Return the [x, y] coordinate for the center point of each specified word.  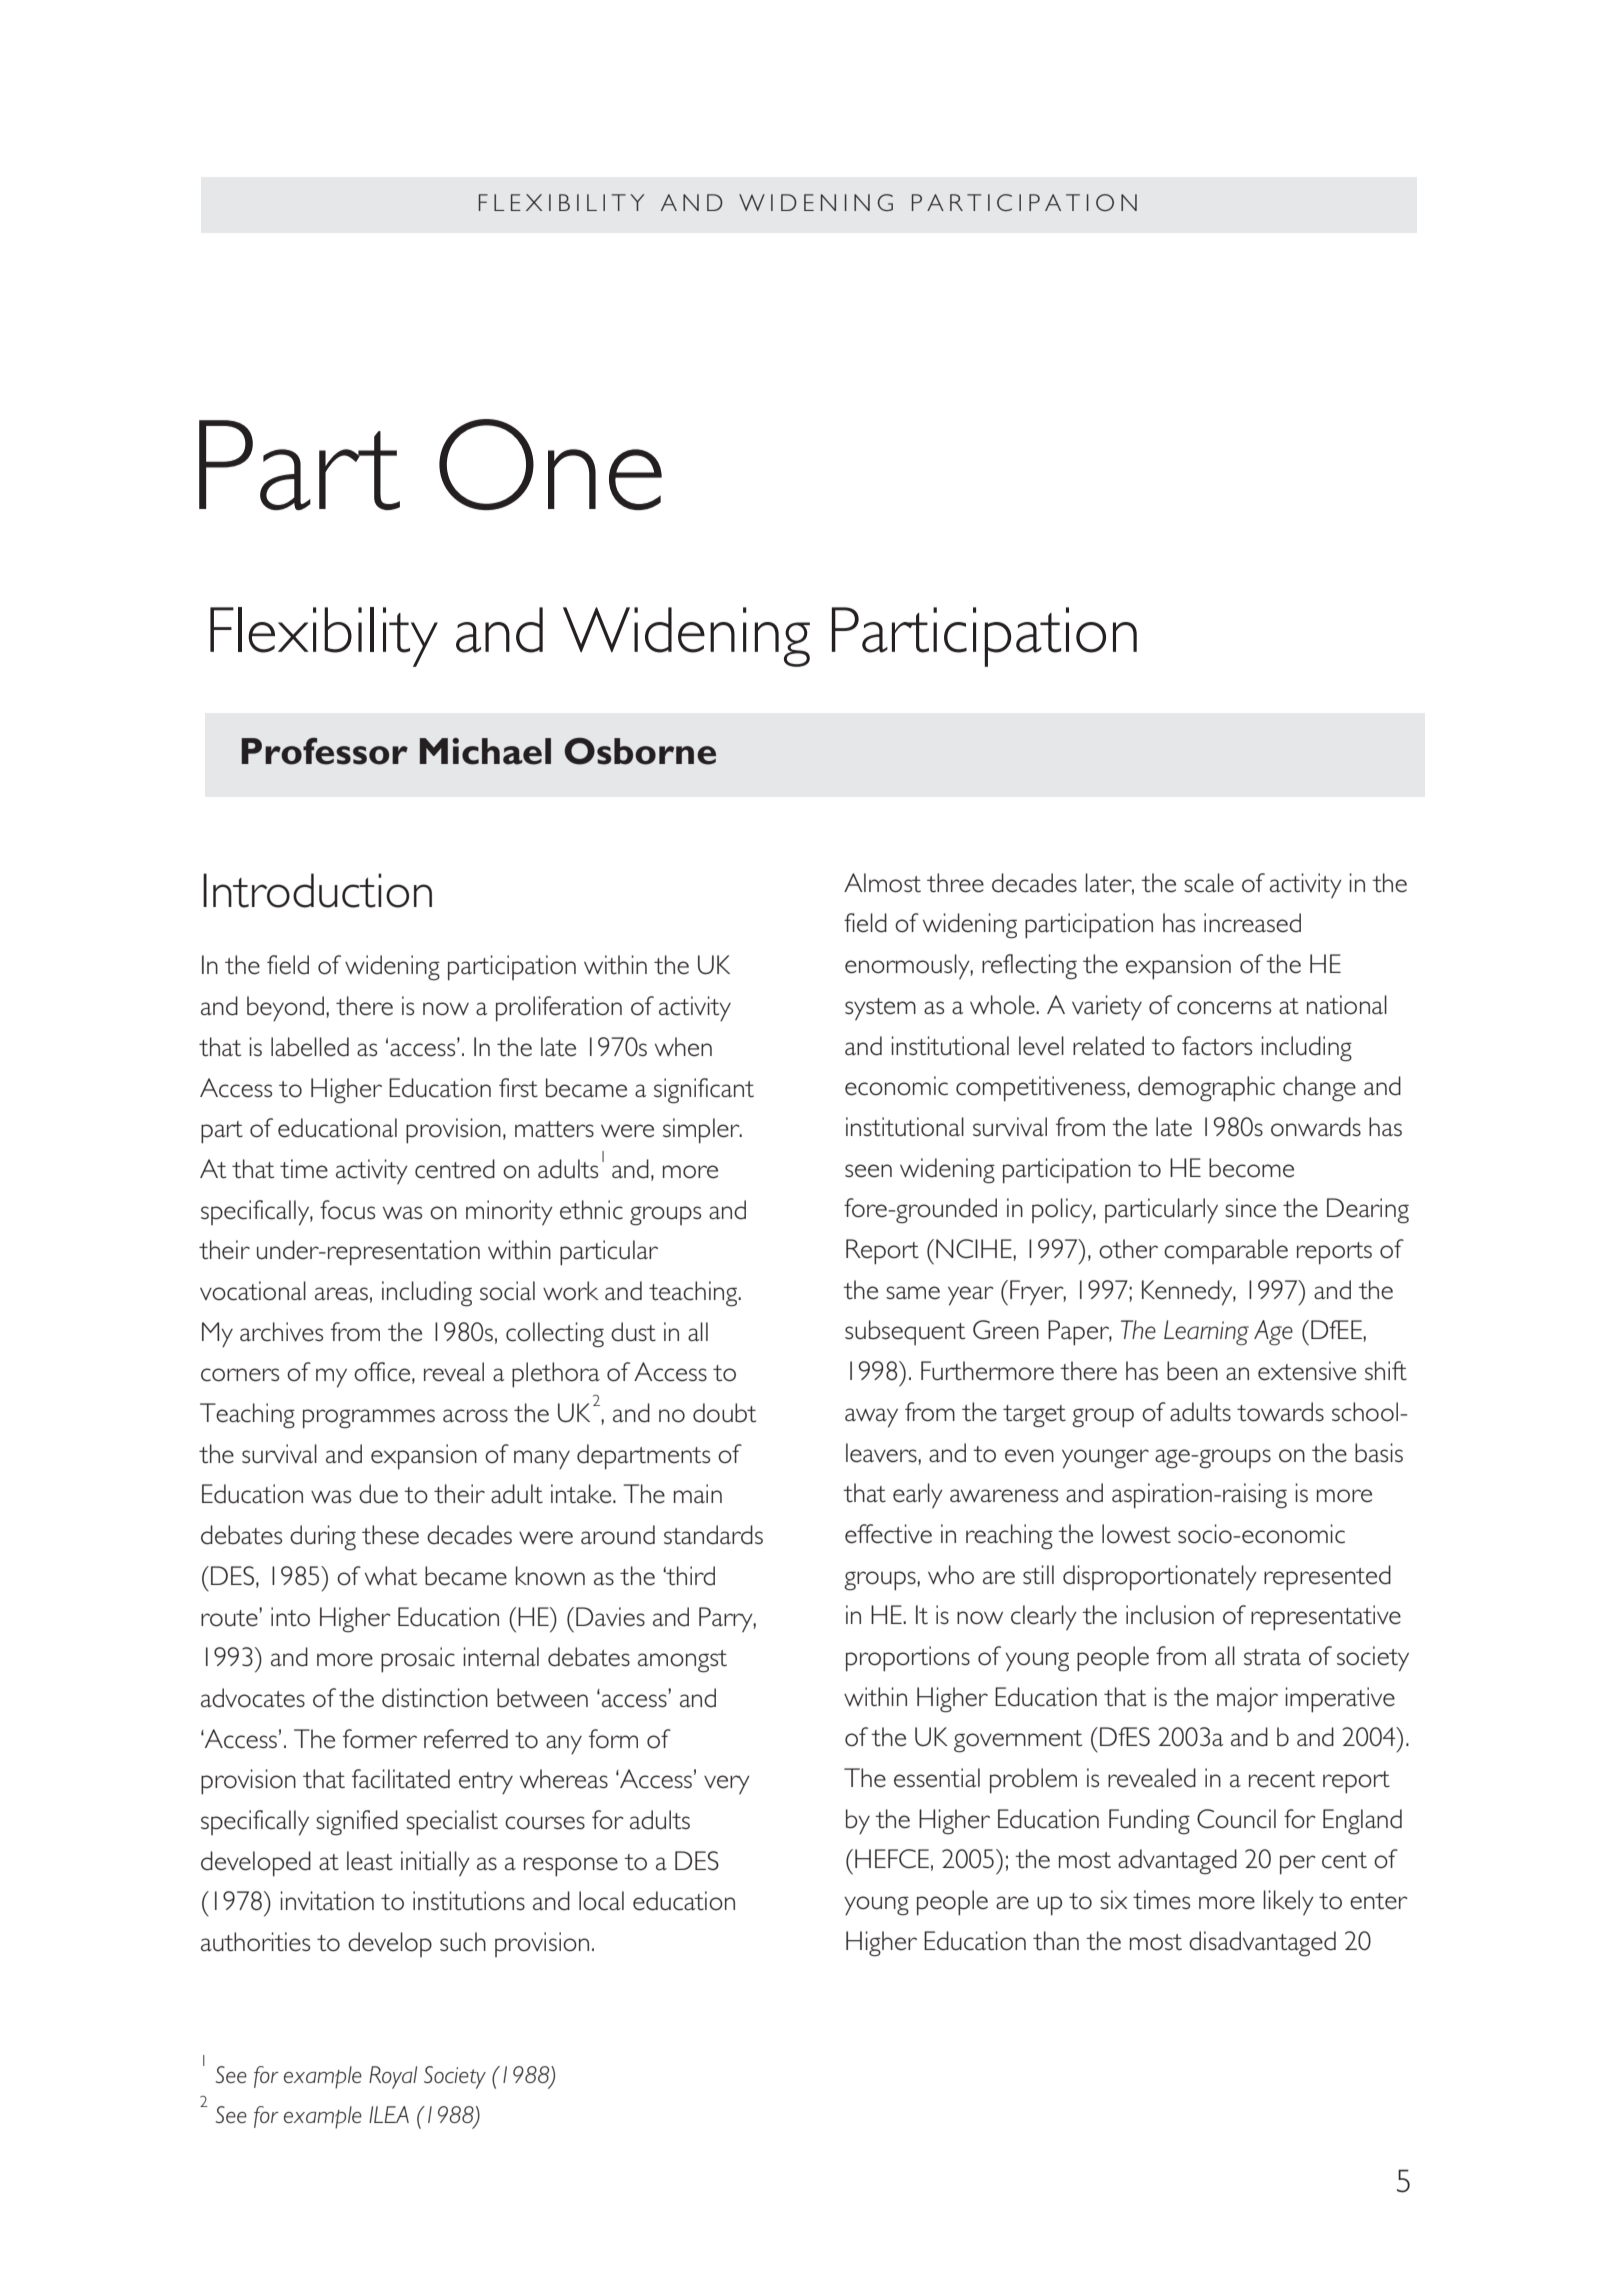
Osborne [640, 751]
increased [1252, 923]
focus [347, 1210]
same [913, 1293]
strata [1272, 1657]
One [550, 464]
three [955, 883]
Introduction [317, 890]
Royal [393, 2077]
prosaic [418, 1660]
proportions [908, 1659]
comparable [1226, 1251]
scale [1209, 883]
